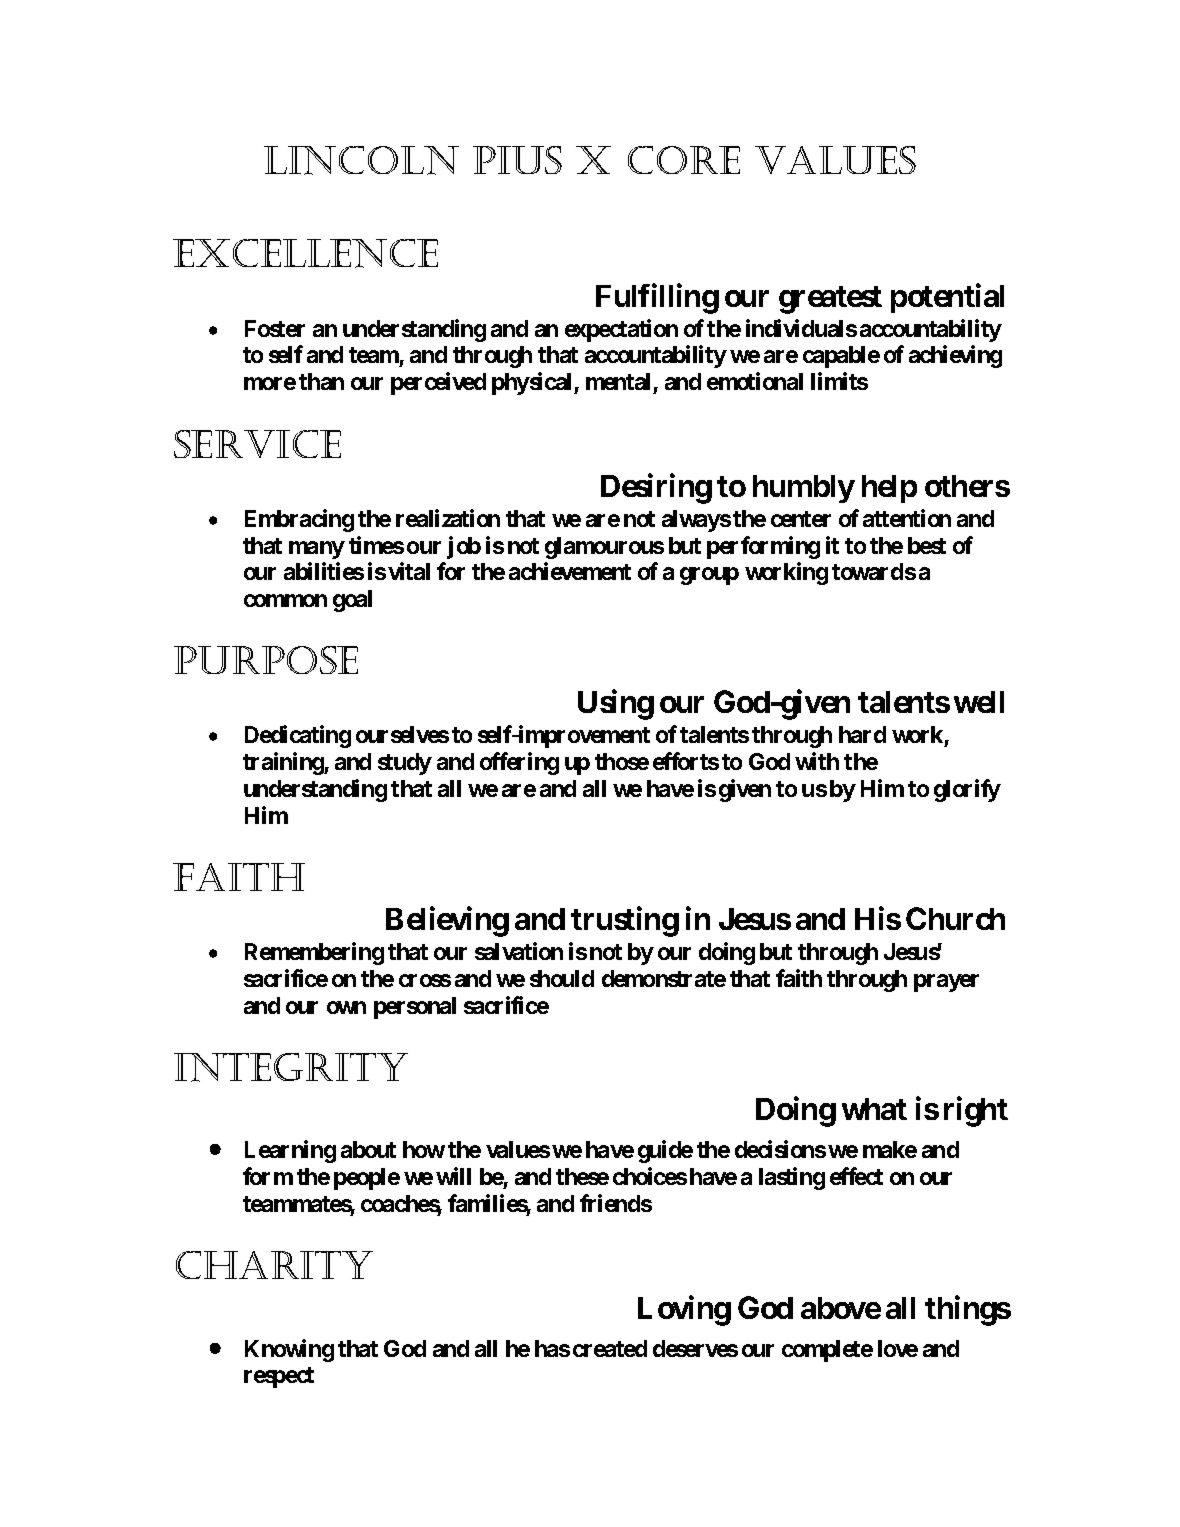  Describe the element at coordinates (314, 953) in the screenshot. I see `Remembering` at that location.
